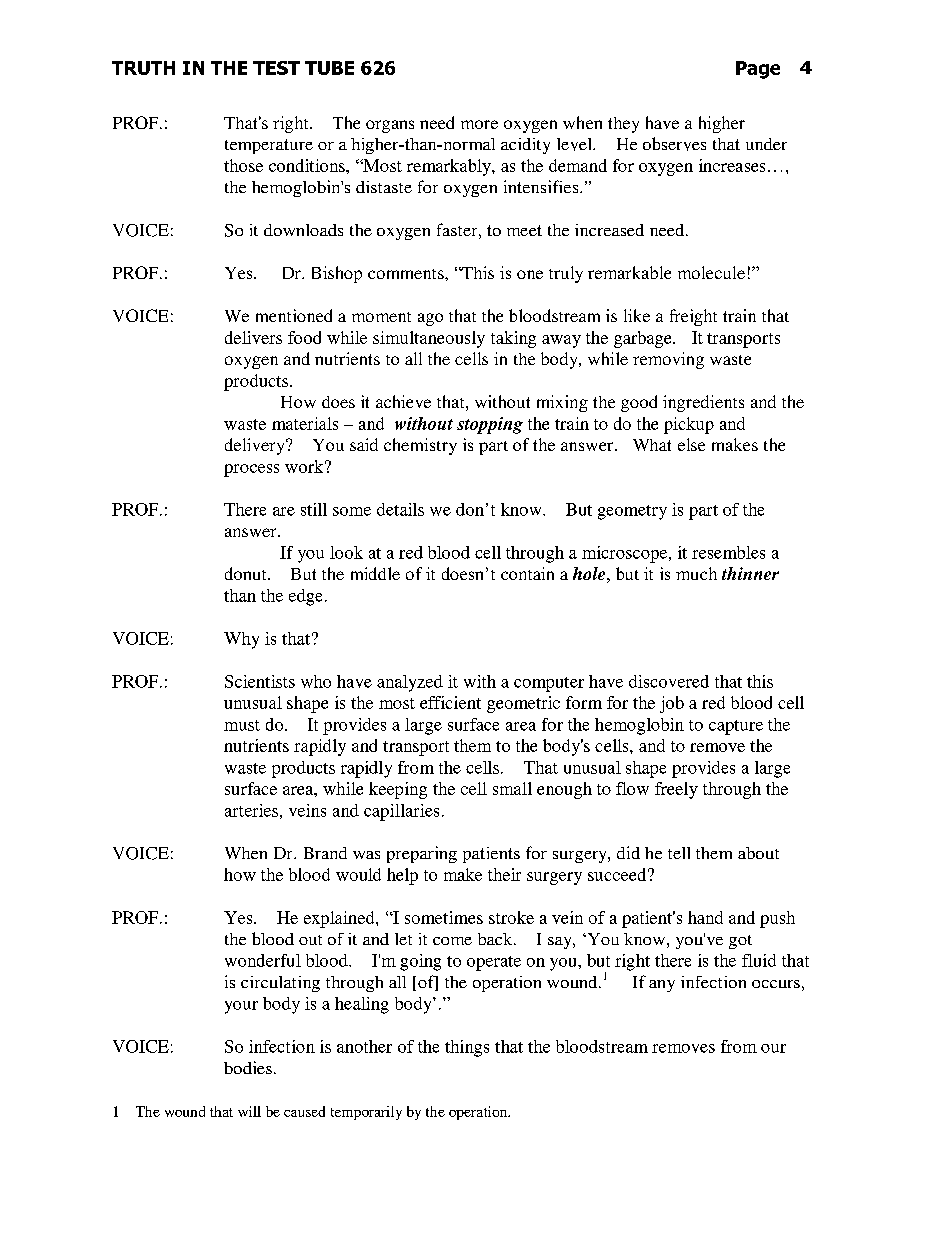 Image resolution: width=952 pixels, height=1233 pixels. Describe the element at coordinates (253, 337) in the image. I see `delivers` at that location.
